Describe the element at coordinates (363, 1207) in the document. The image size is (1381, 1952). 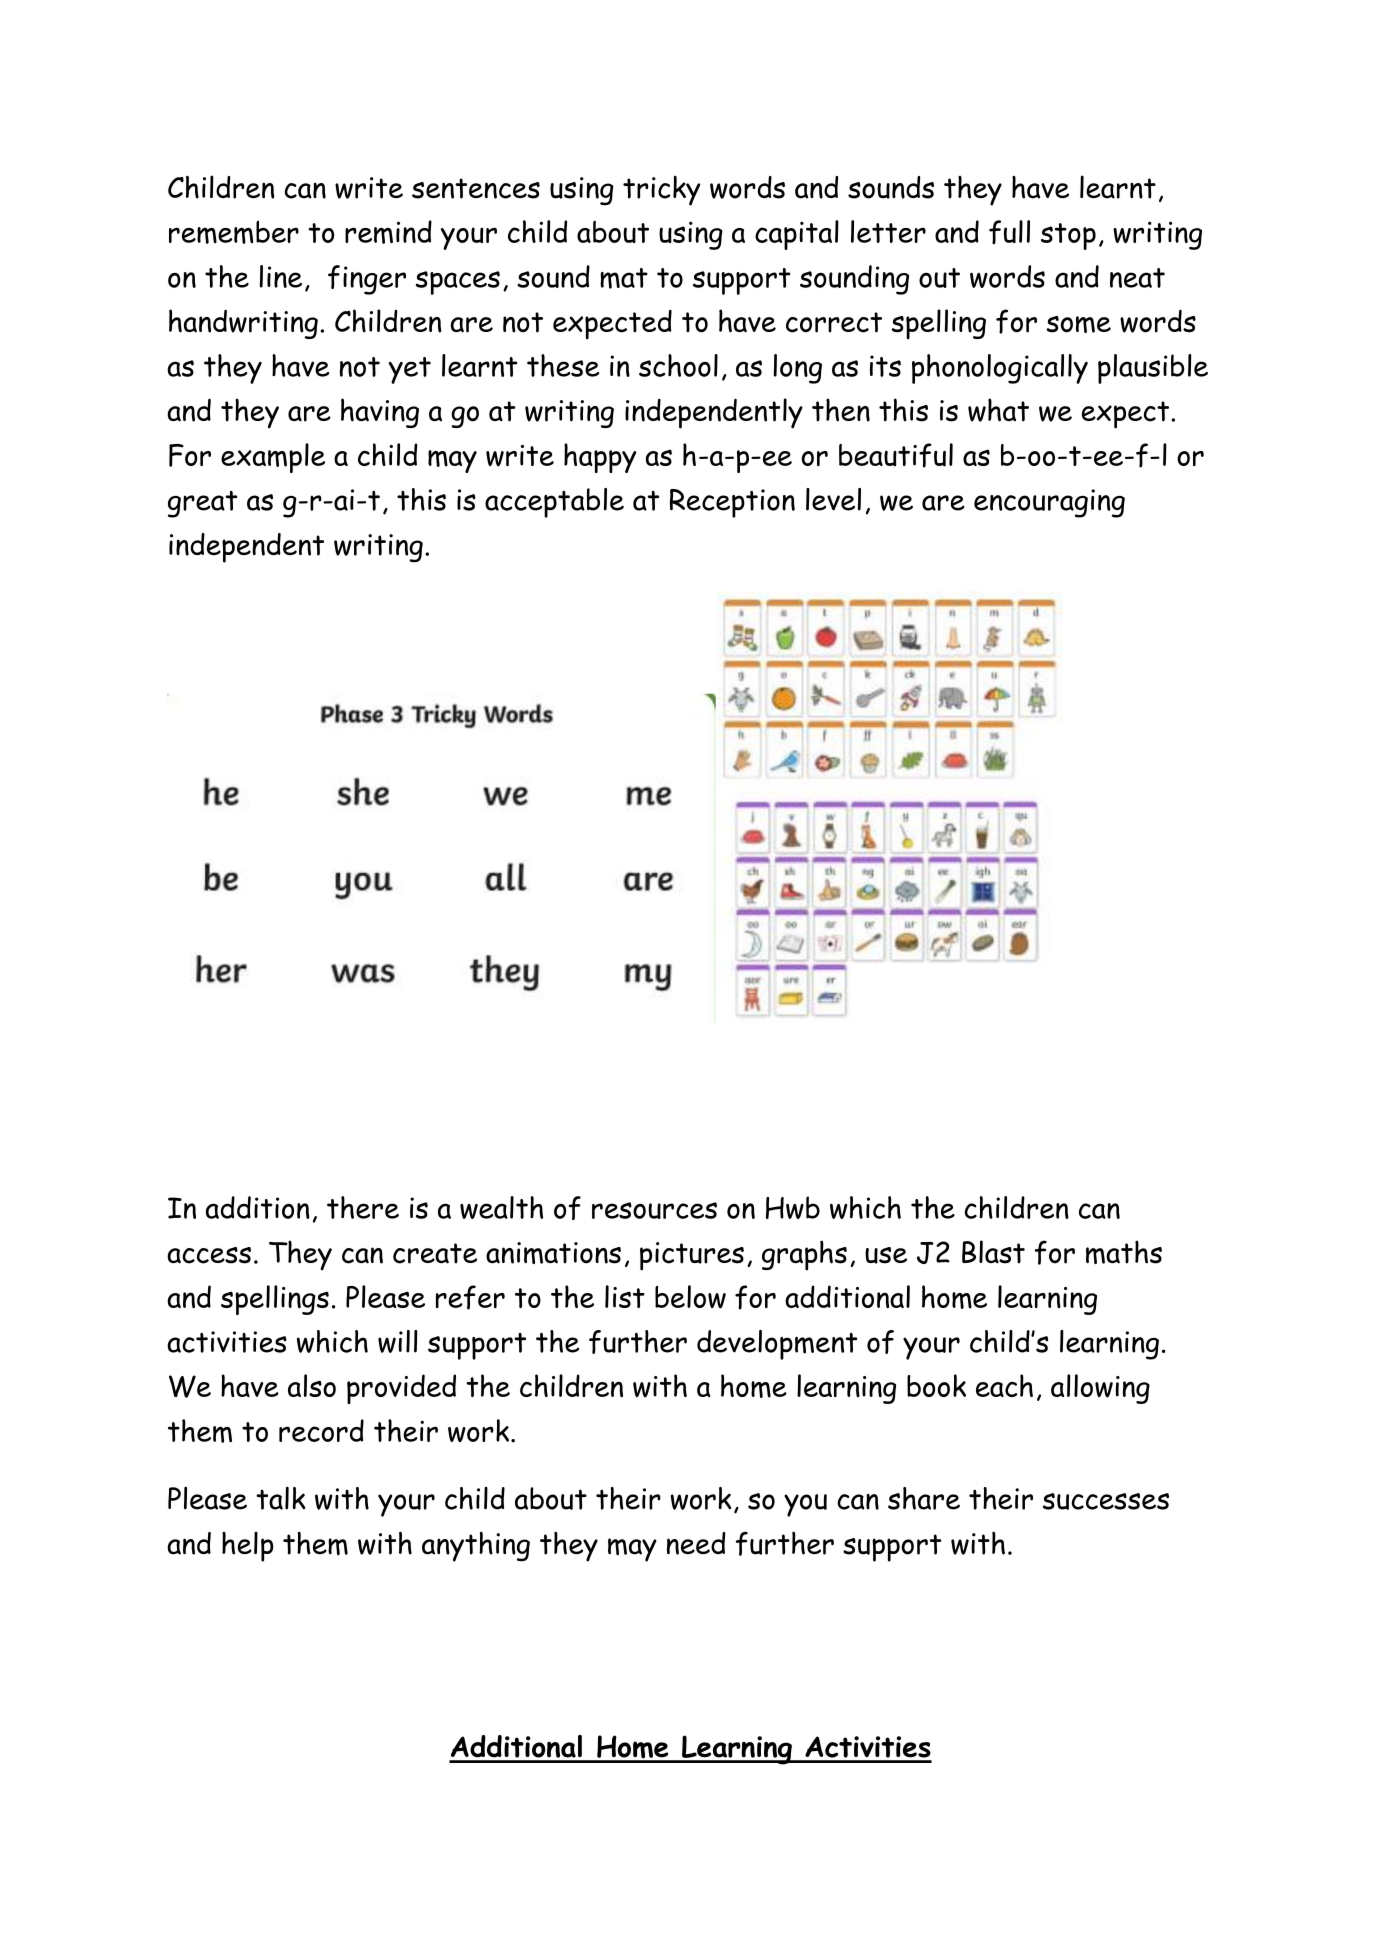
I see `there` at that location.
